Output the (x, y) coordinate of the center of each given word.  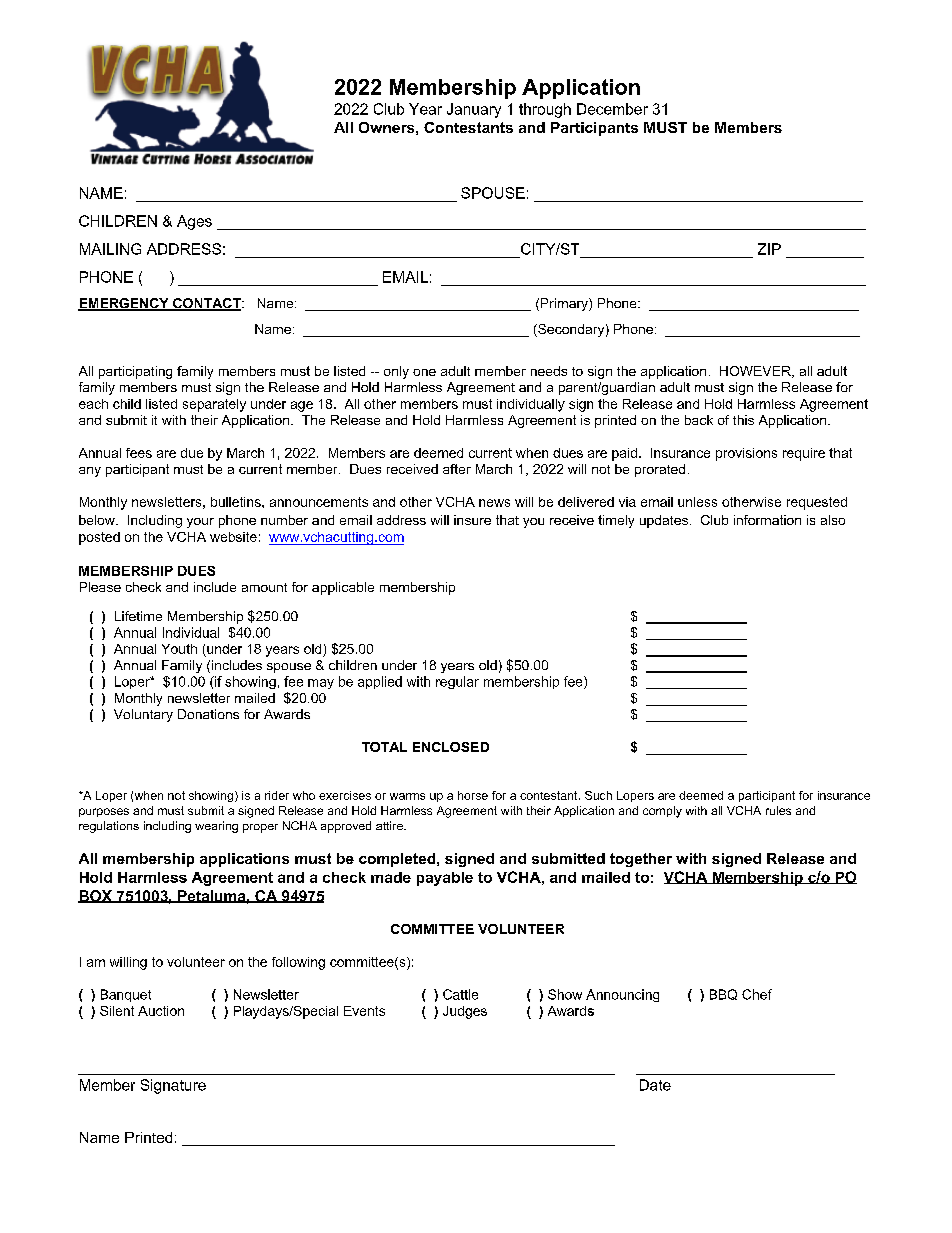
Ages (194, 222)
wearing (216, 827)
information (767, 520)
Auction (161, 1011)
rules (778, 810)
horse (473, 795)
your (200, 523)
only (396, 372)
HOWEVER (756, 372)
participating (135, 372)
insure (472, 520)
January (474, 110)
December (612, 109)
